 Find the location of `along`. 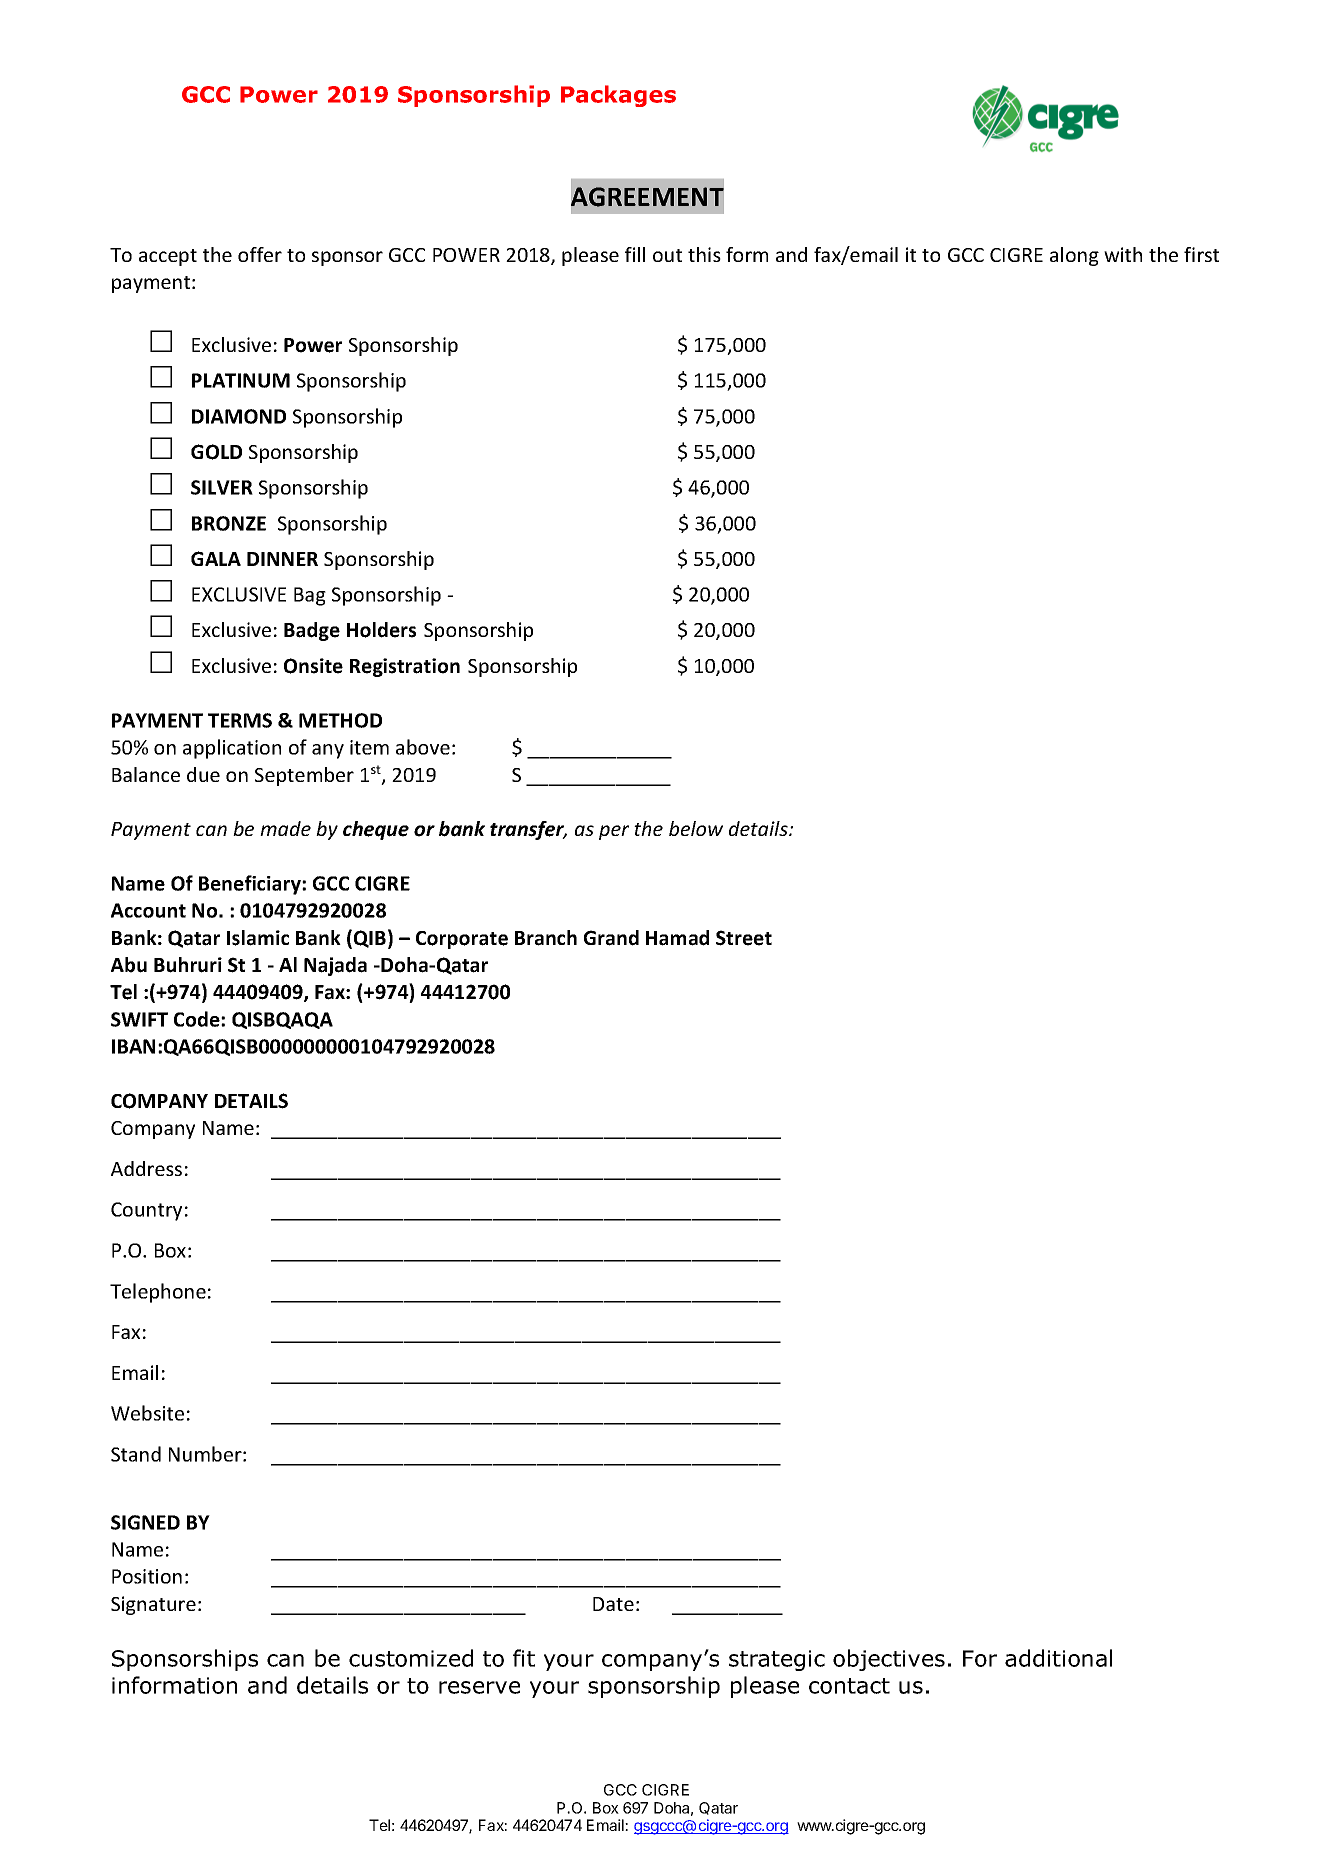

along is located at coordinates (1074, 256).
